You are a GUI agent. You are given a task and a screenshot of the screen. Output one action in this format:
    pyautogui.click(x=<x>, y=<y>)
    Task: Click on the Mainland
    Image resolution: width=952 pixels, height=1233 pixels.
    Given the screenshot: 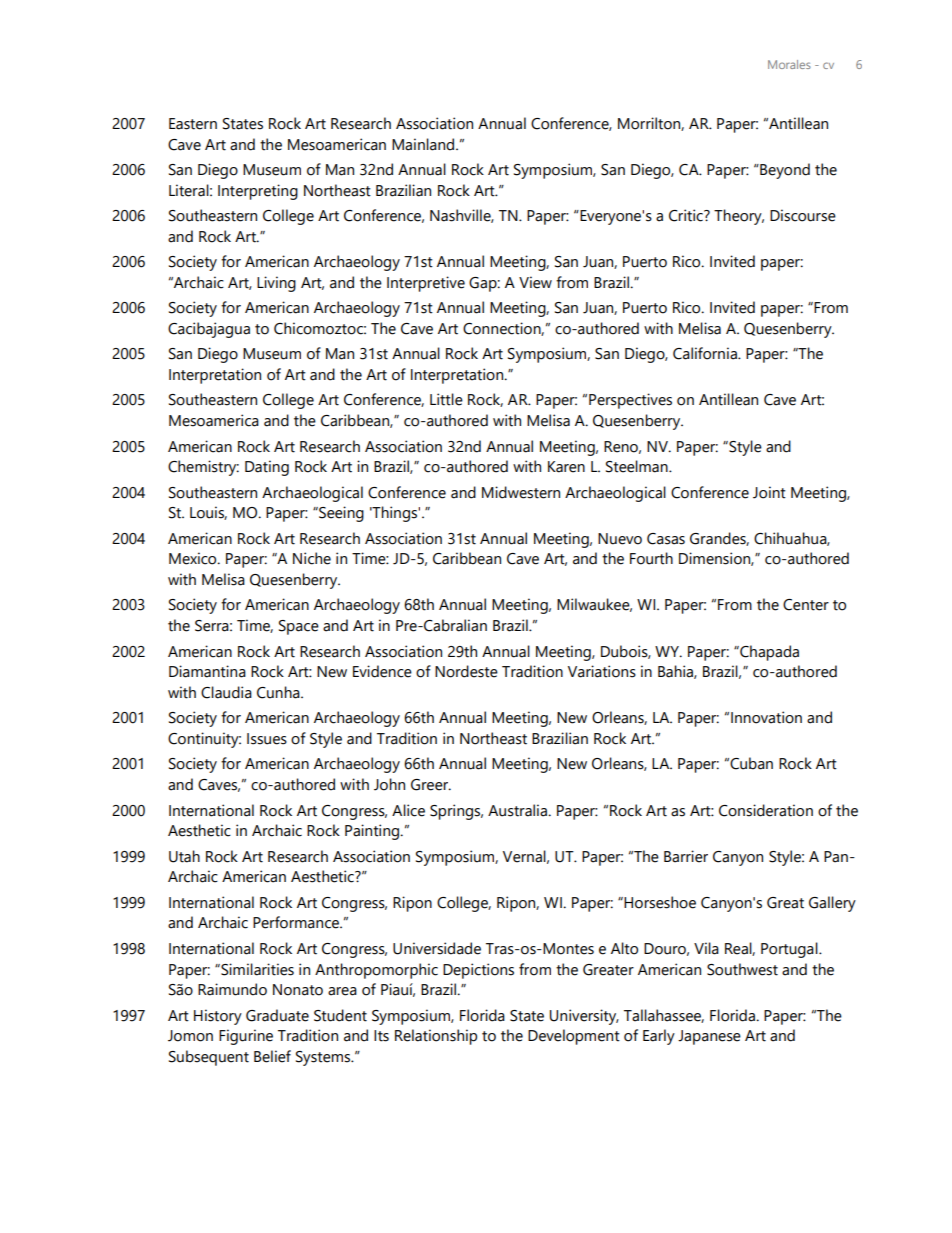 What is the action you would take?
    pyautogui.click(x=424, y=144)
